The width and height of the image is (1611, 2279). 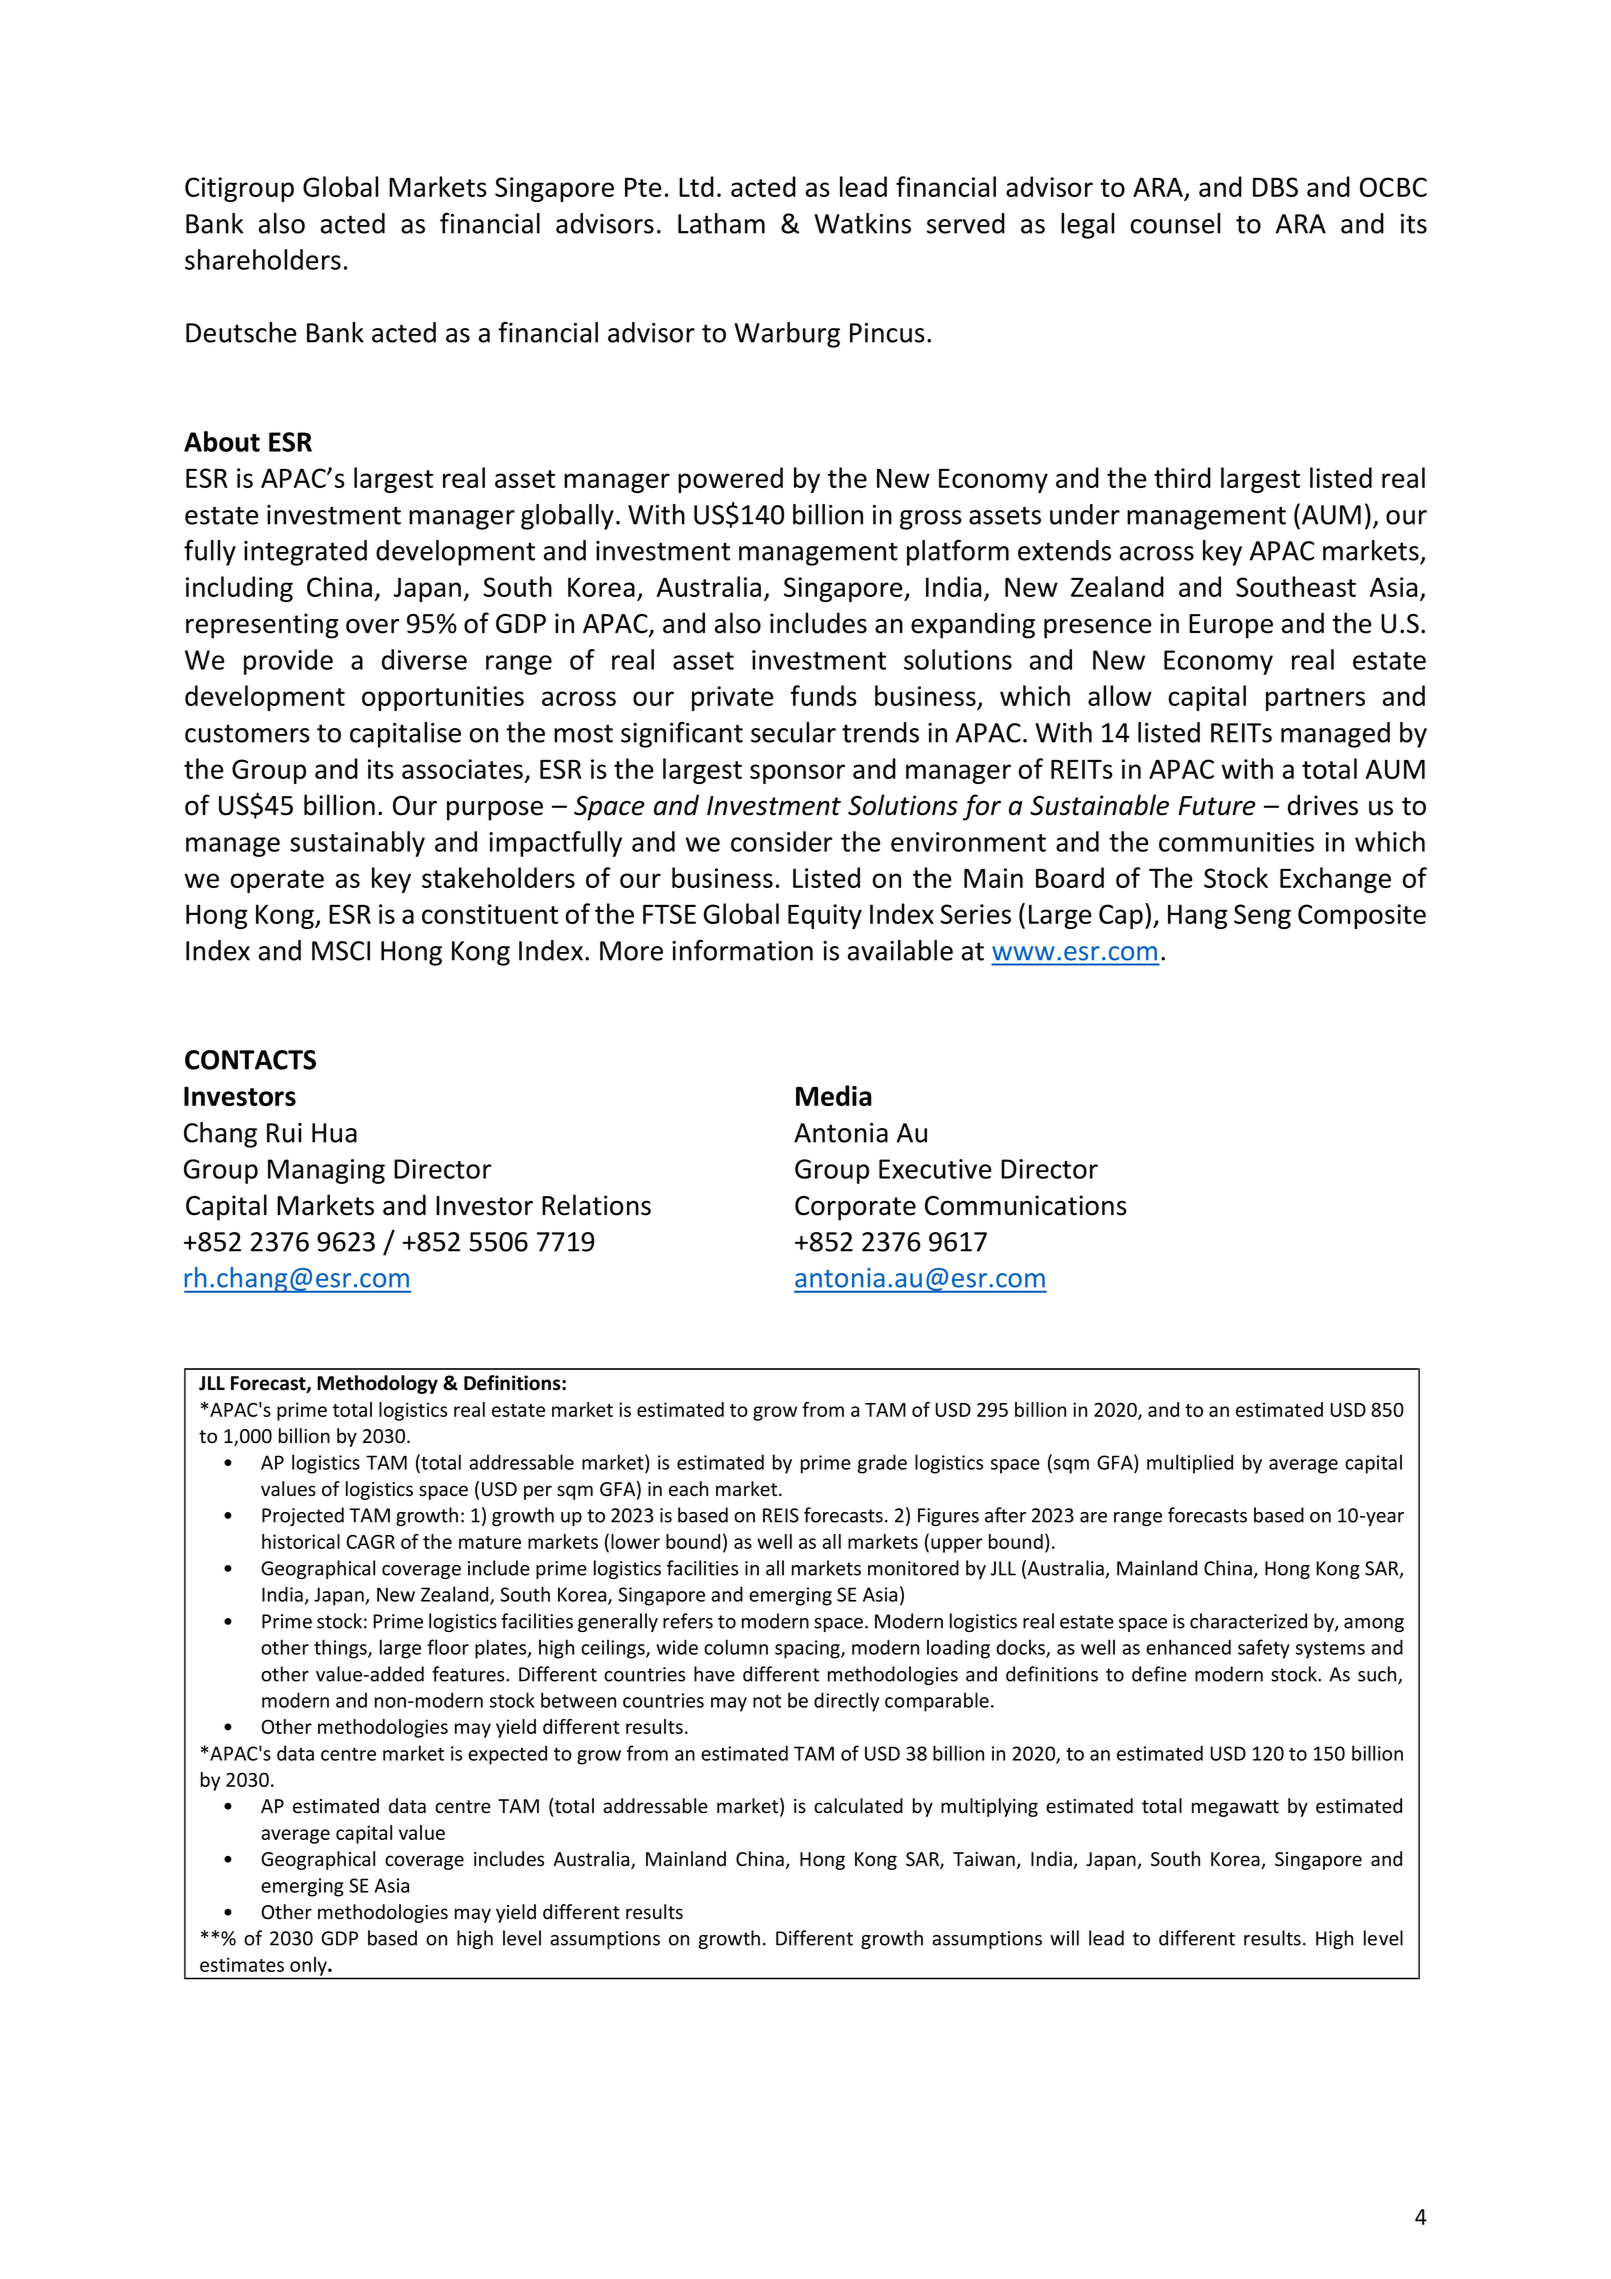 What do you see at coordinates (1217, 806) in the image?
I see `Future` at bounding box center [1217, 806].
